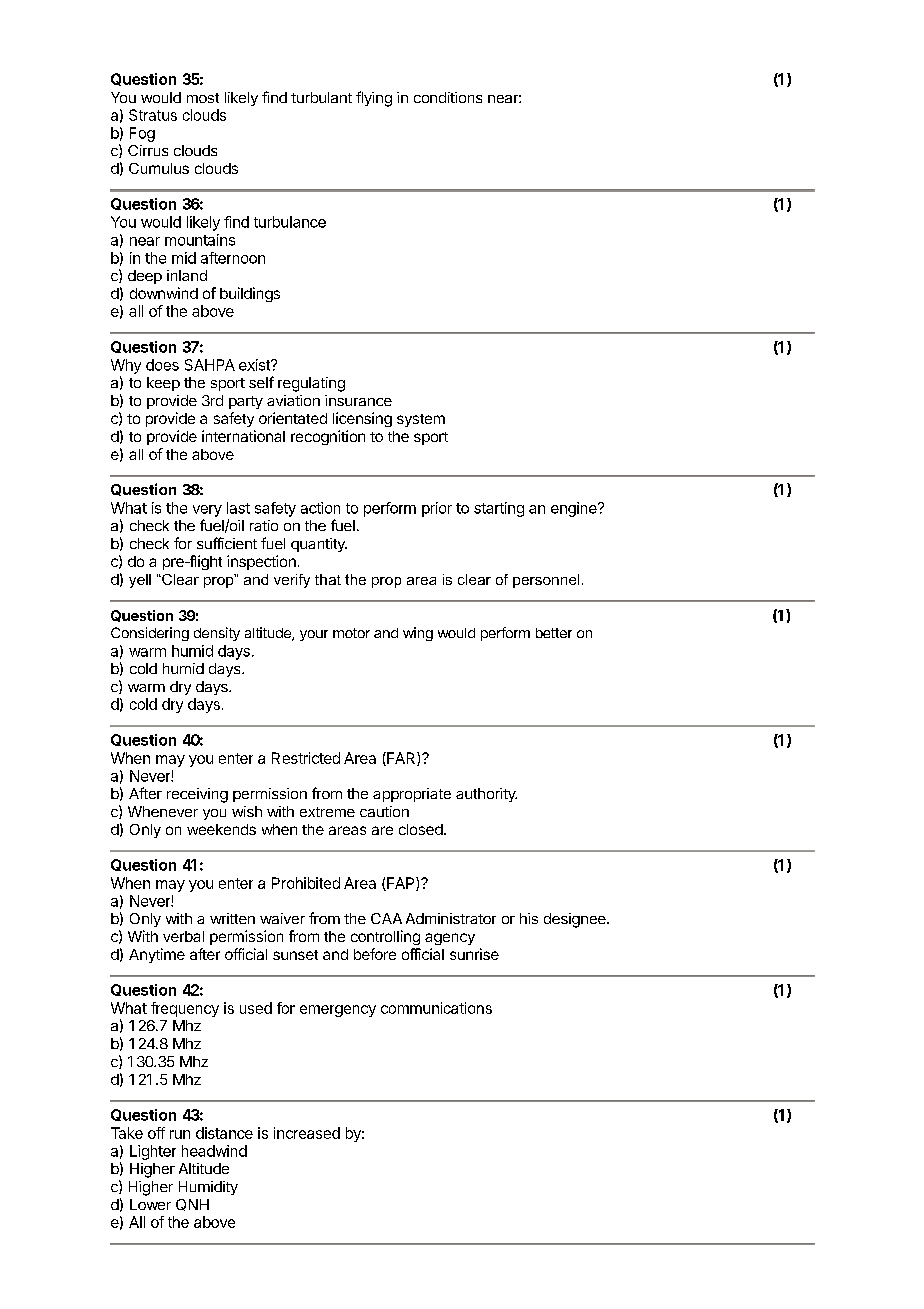  What do you see at coordinates (436, 1008) in the screenshot?
I see `communications` at bounding box center [436, 1008].
